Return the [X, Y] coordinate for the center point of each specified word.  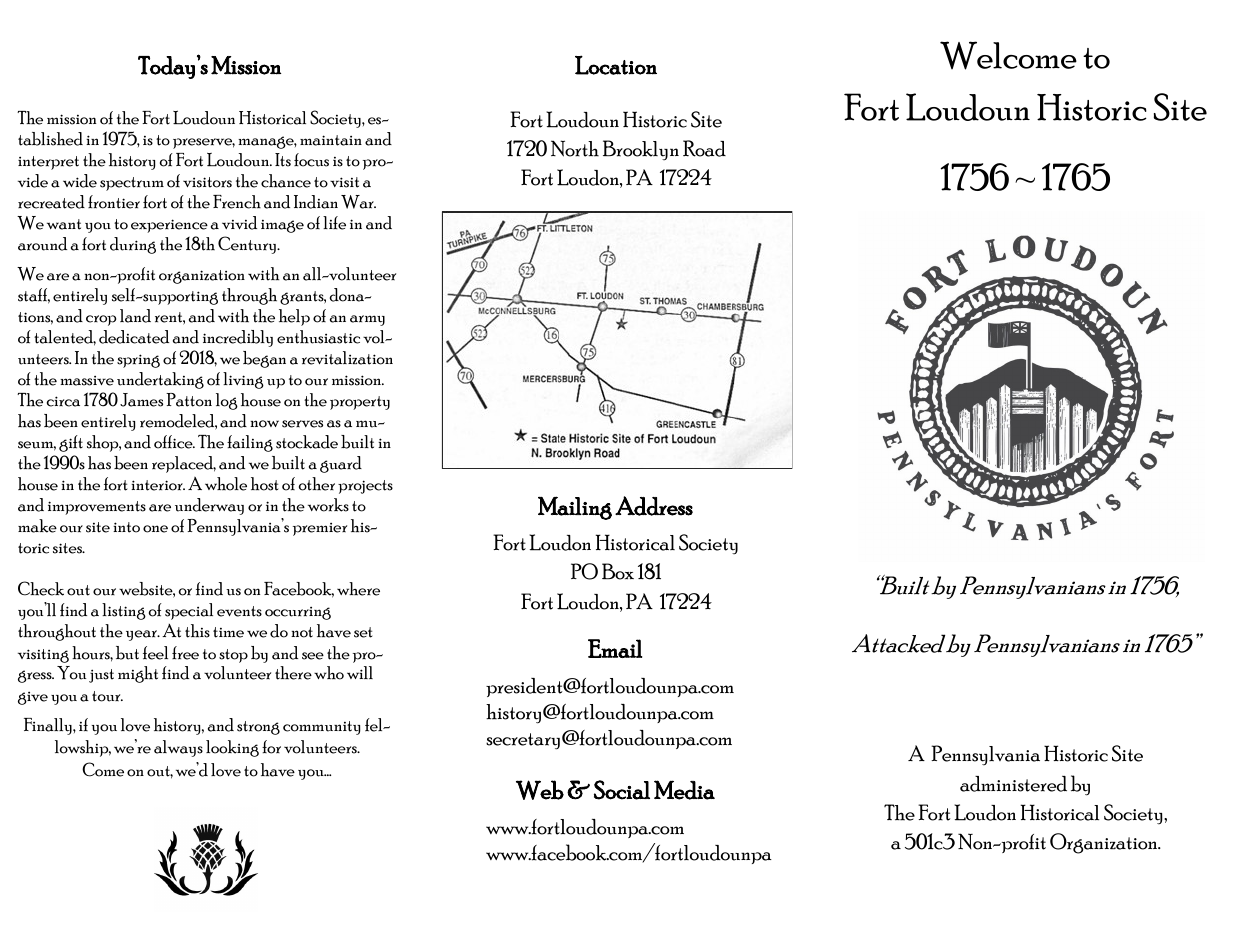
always [178, 748]
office [174, 442]
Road [704, 148]
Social [622, 790]
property [360, 403]
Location [616, 65]
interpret [48, 163]
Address [654, 506]
